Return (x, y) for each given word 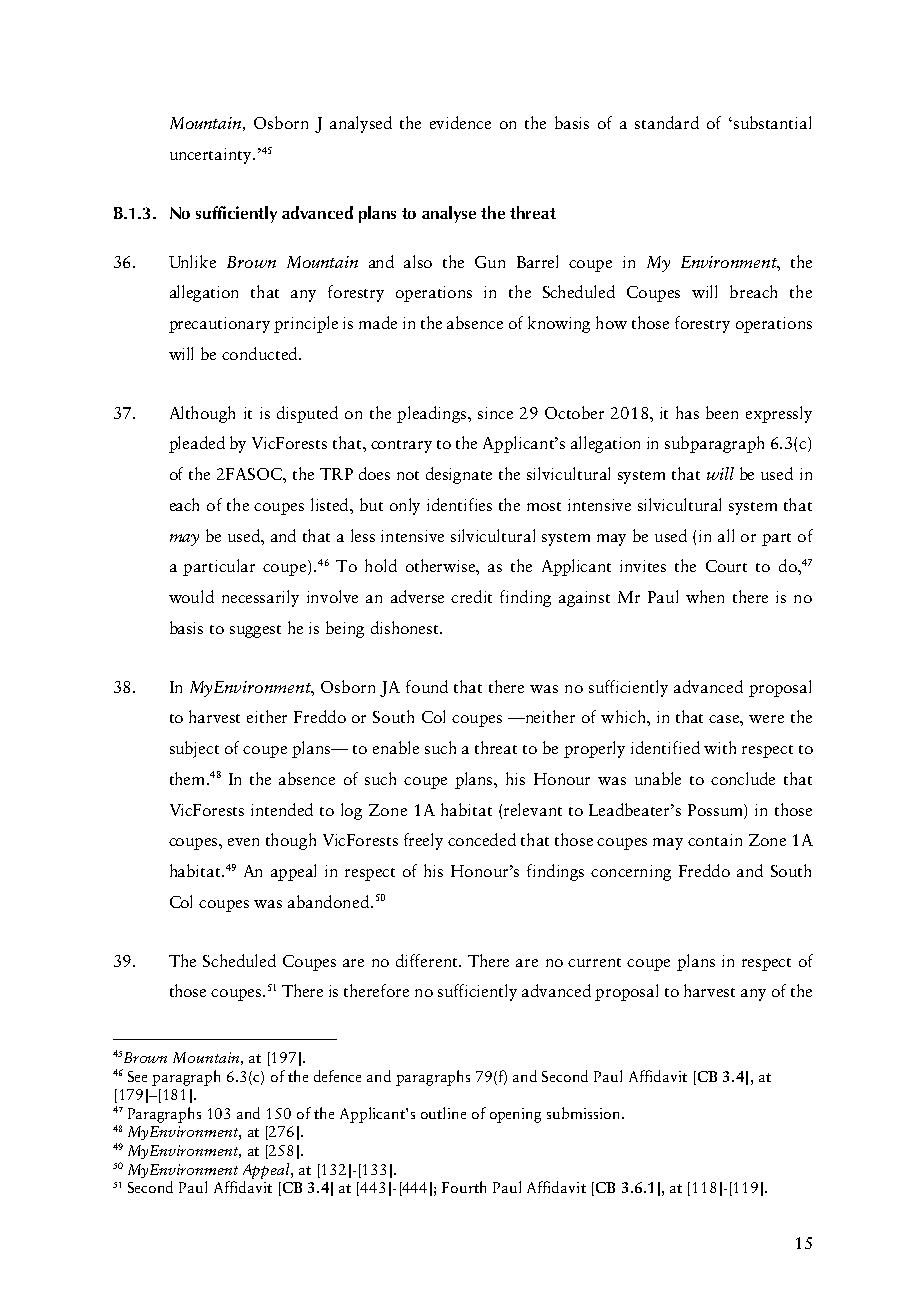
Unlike (192, 261)
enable (396, 747)
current (594, 962)
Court (726, 566)
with (720, 747)
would (191, 596)
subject (194, 749)
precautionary (219, 325)
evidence (460, 122)
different (428, 960)
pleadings (433, 414)
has (687, 412)
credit (471, 596)
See (137, 1076)
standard (667, 122)
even (243, 842)
